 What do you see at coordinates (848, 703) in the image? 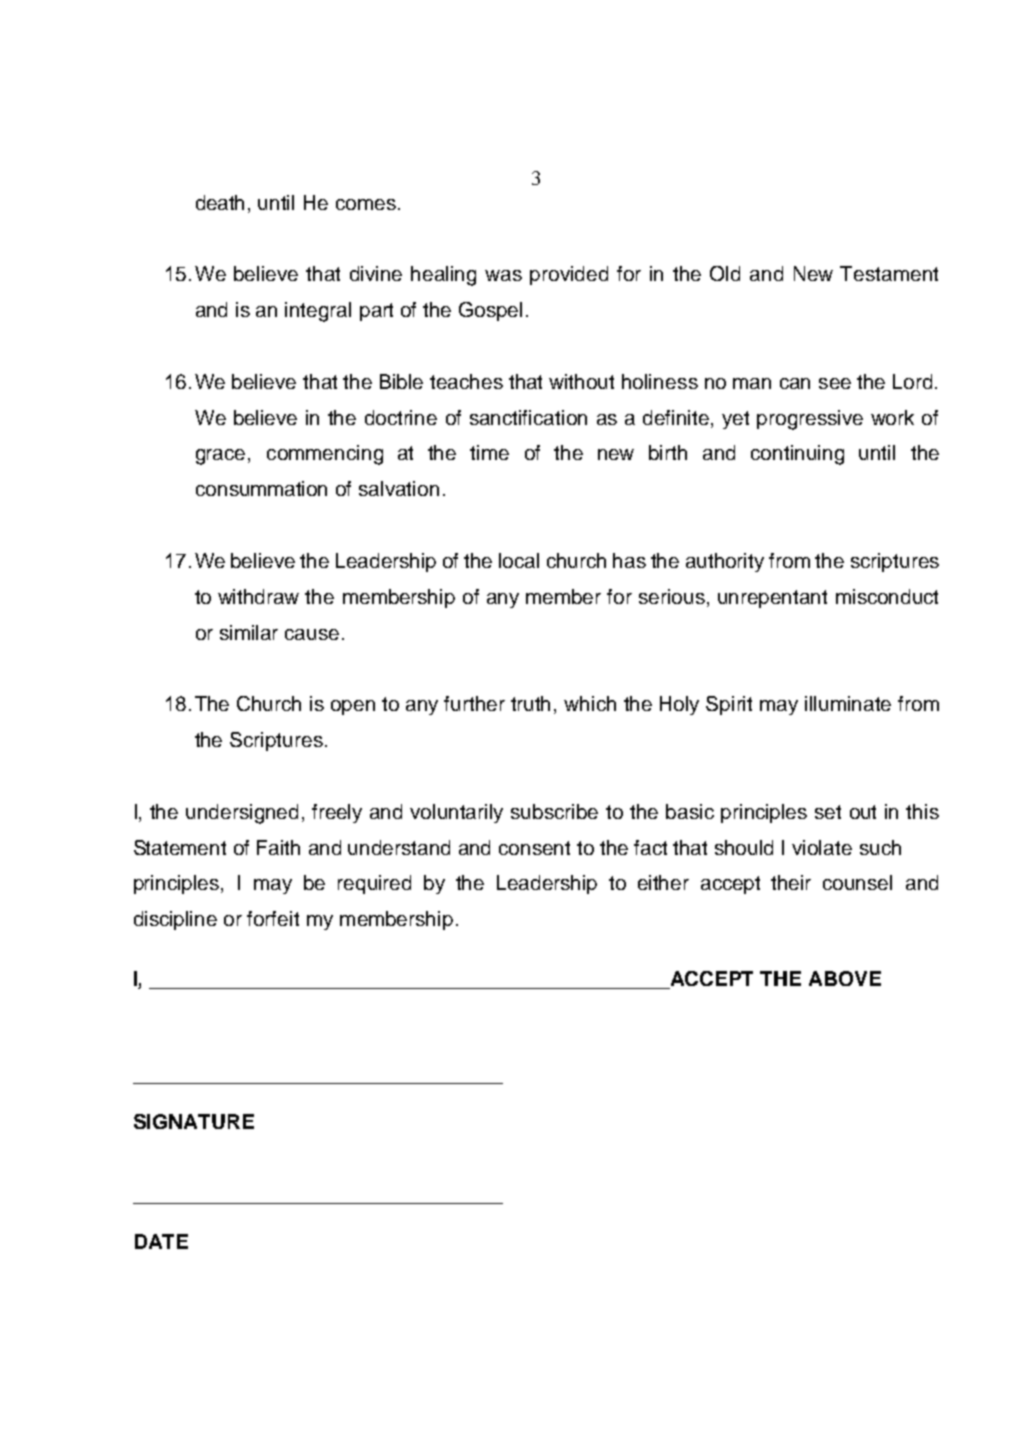
I see `illuminate` at bounding box center [848, 703].
